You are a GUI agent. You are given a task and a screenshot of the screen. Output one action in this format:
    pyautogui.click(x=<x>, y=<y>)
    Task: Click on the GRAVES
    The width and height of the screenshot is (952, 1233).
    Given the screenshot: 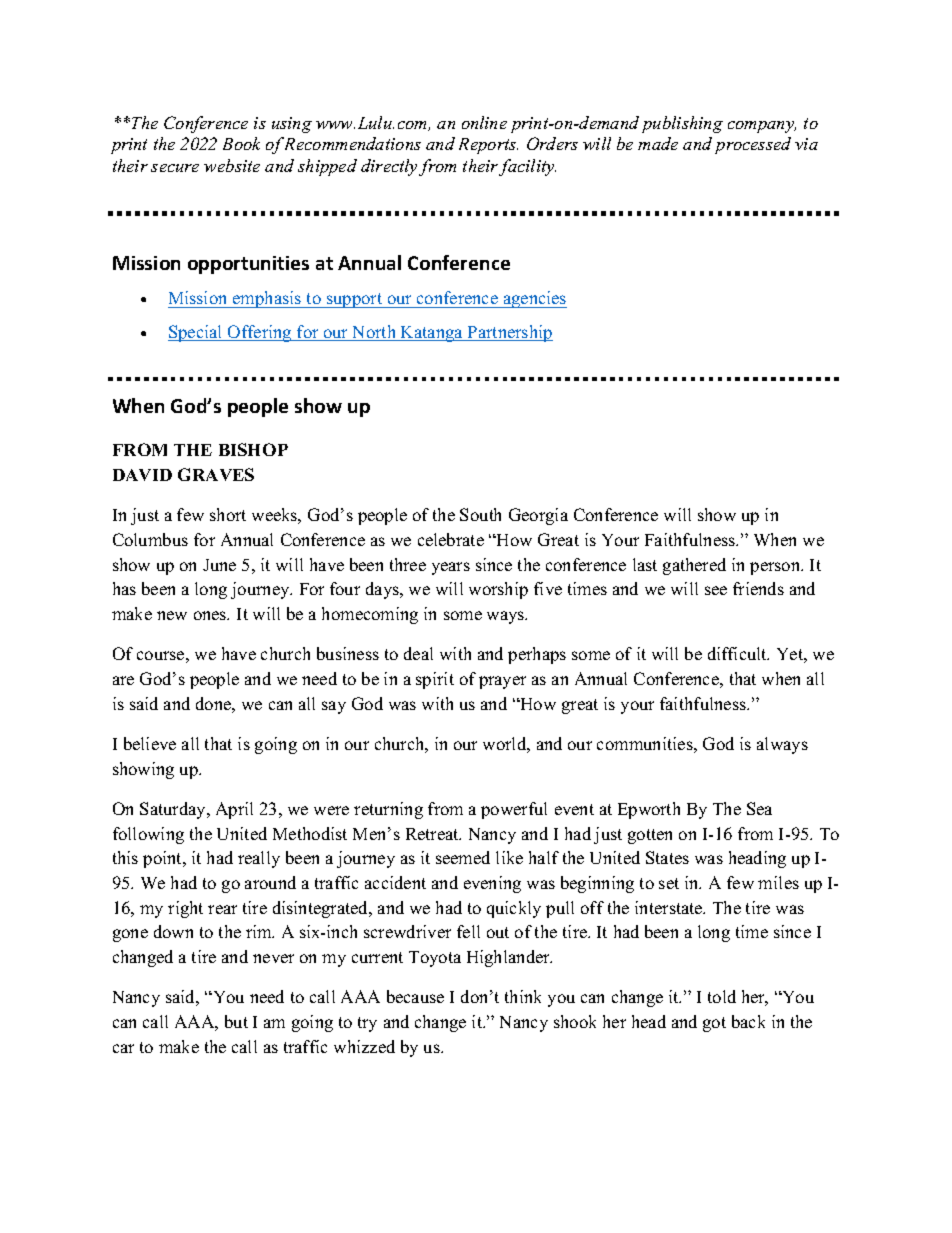 What is the action you would take?
    pyautogui.click(x=216, y=474)
